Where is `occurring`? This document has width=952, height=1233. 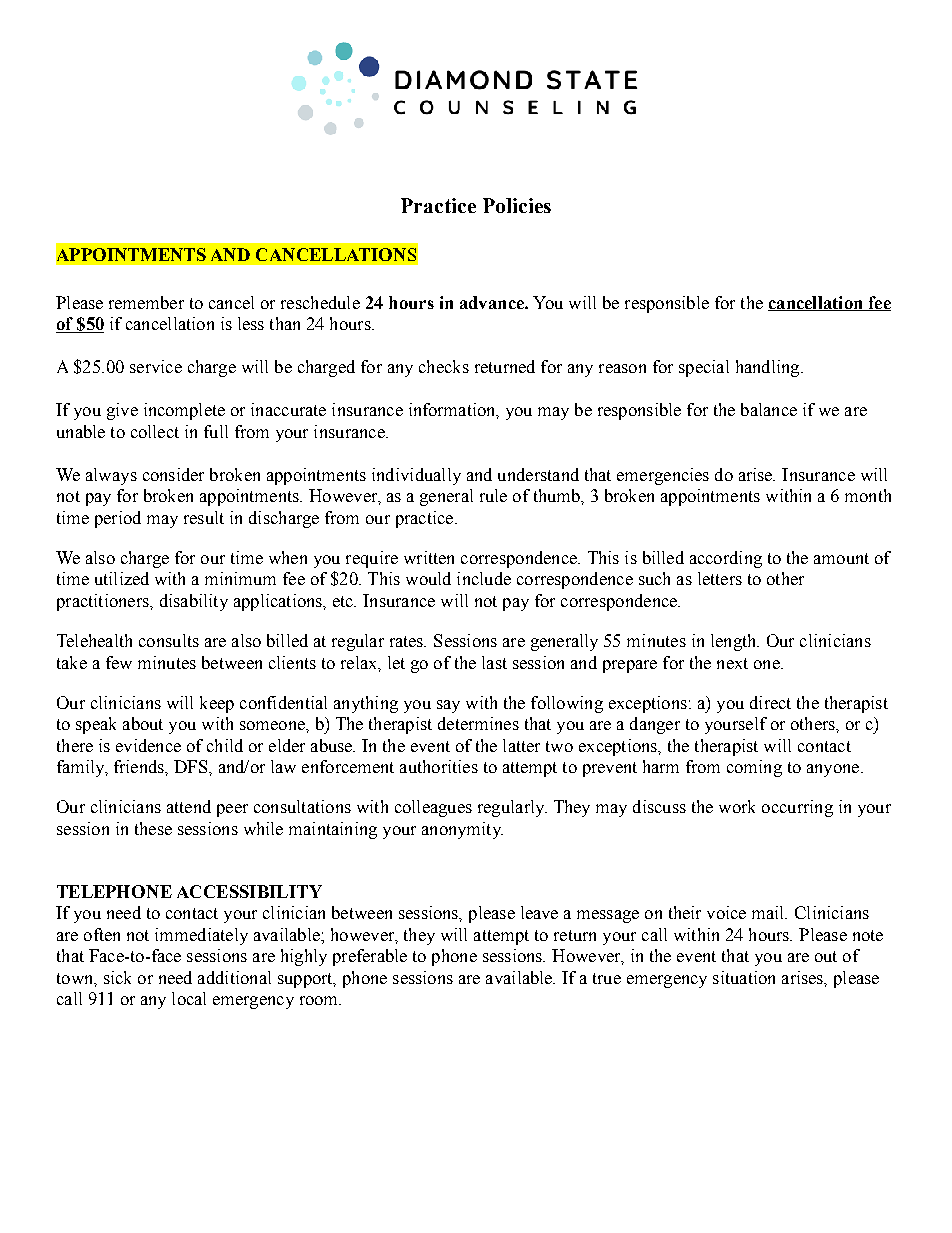
occurring is located at coordinates (797, 808).
